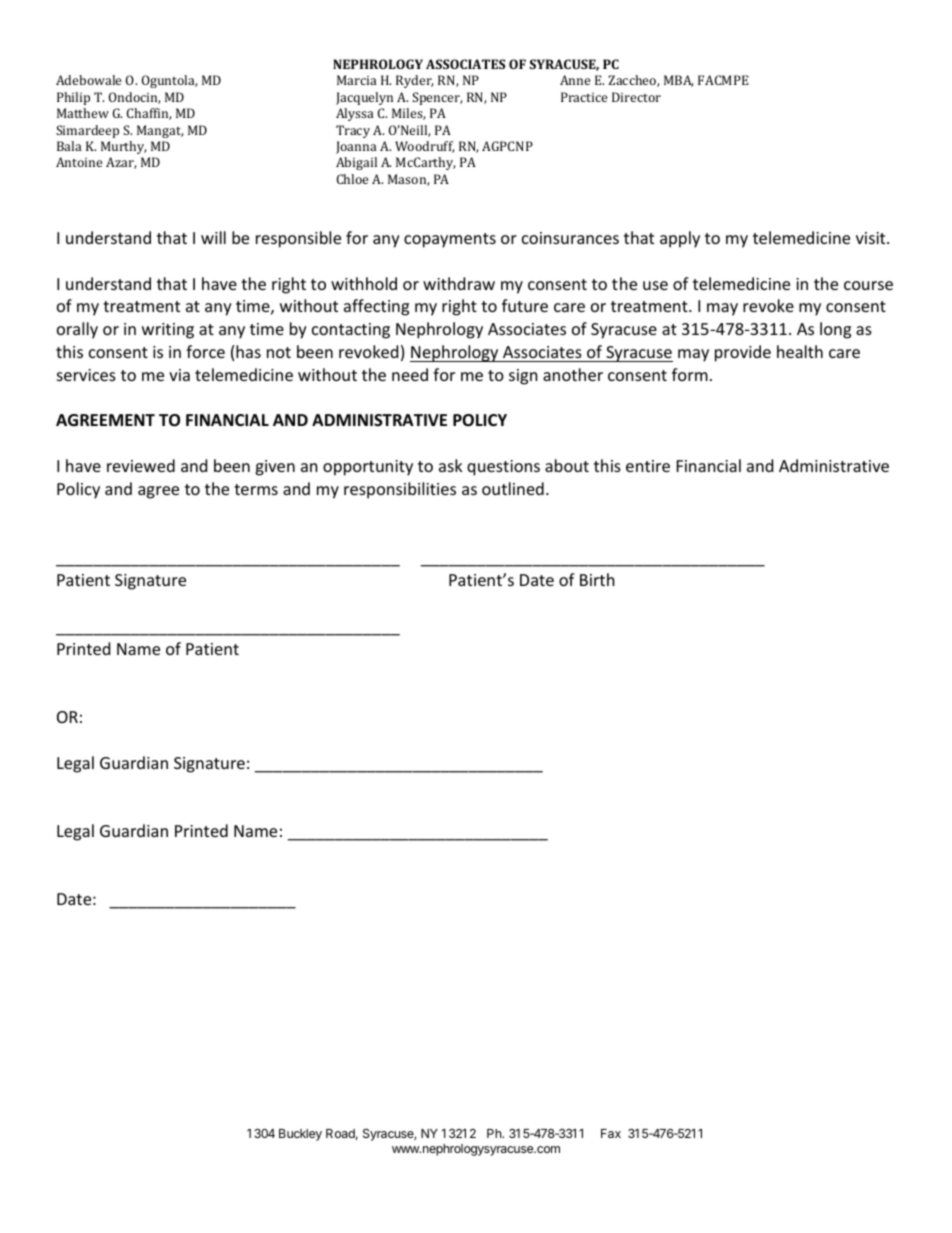 This screenshot has width=952, height=1233. What do you see at coordinates (503, 468) in the screenshot?
I see `questions` at bounding box center [503, 468].
